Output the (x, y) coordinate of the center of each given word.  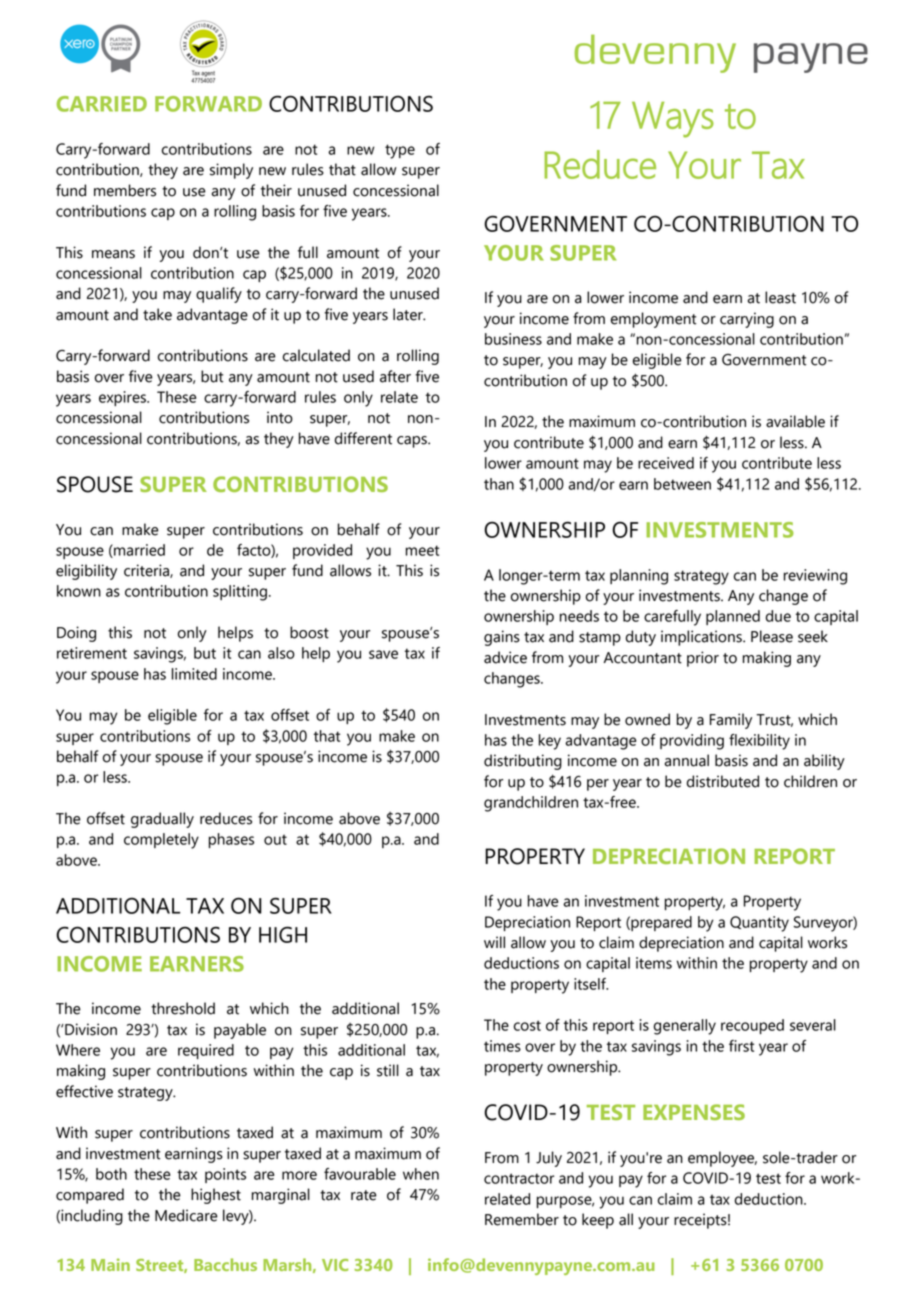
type (400, 151)
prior (703, 659)
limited (194, 674)
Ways (673, 120)
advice (505, 657)
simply (231, 171)
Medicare (186, 1215)
